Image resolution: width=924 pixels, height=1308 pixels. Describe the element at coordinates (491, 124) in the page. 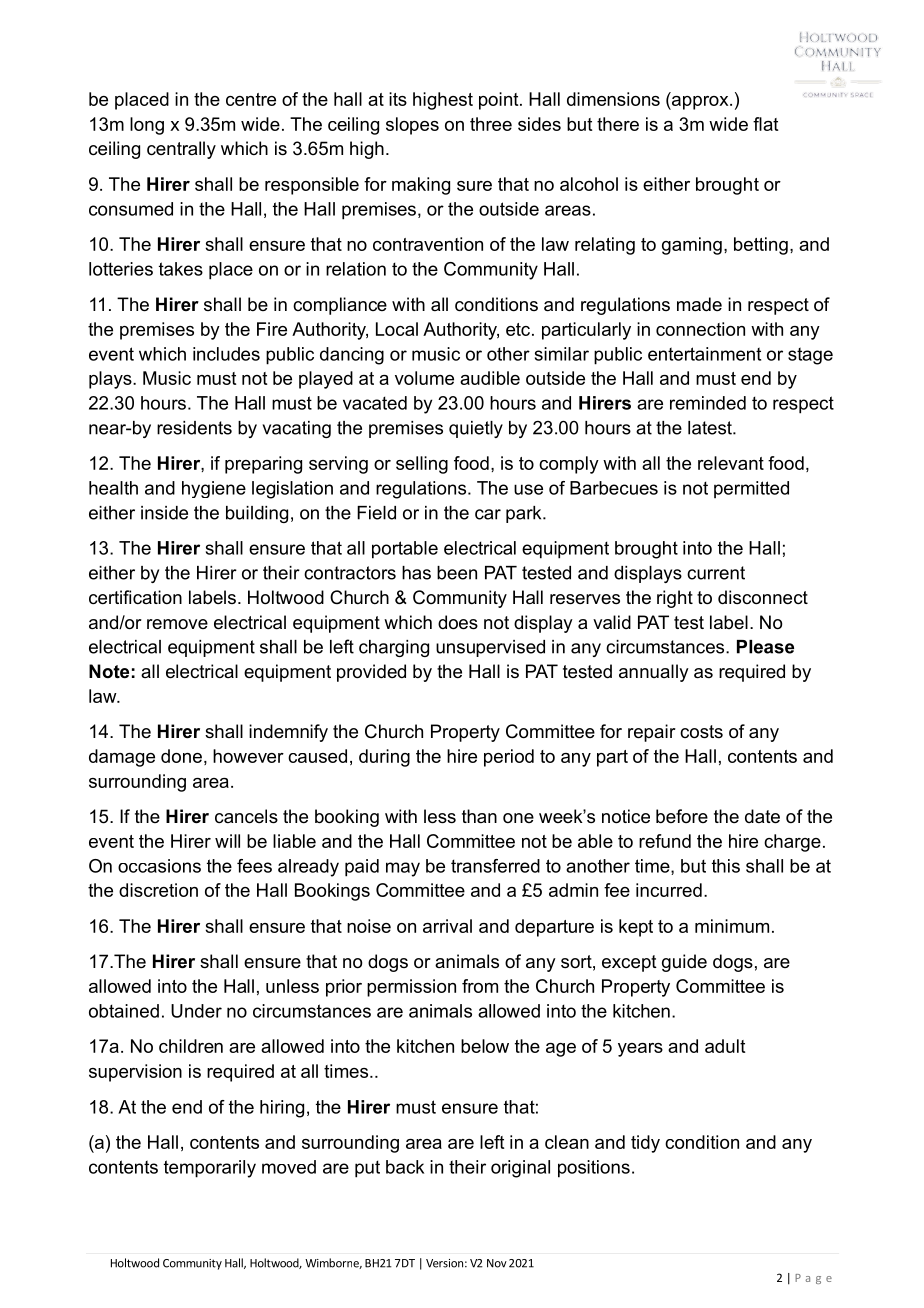

I see `three` at that location.
